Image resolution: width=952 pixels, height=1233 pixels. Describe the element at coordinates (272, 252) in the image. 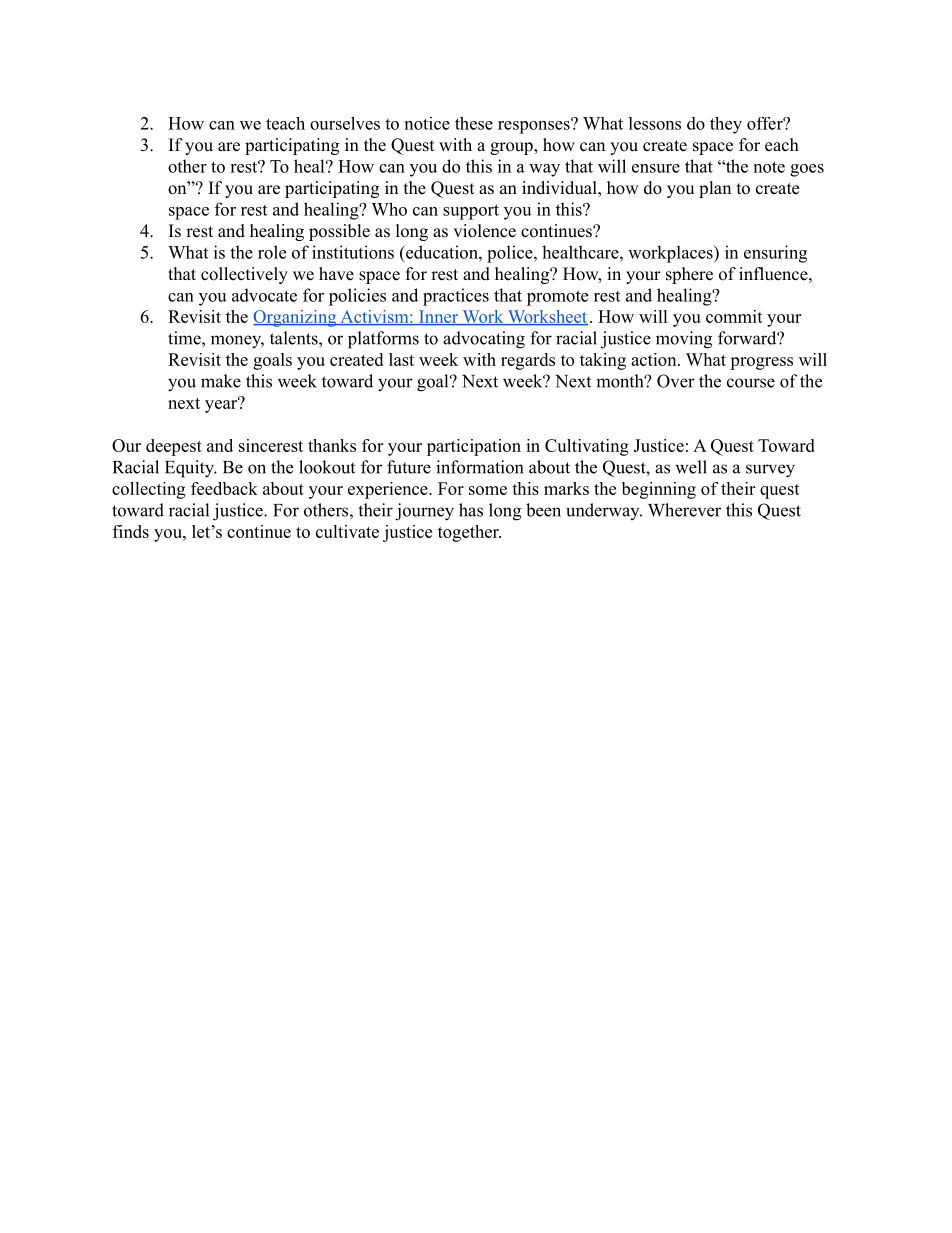

I see `role` at that location.
